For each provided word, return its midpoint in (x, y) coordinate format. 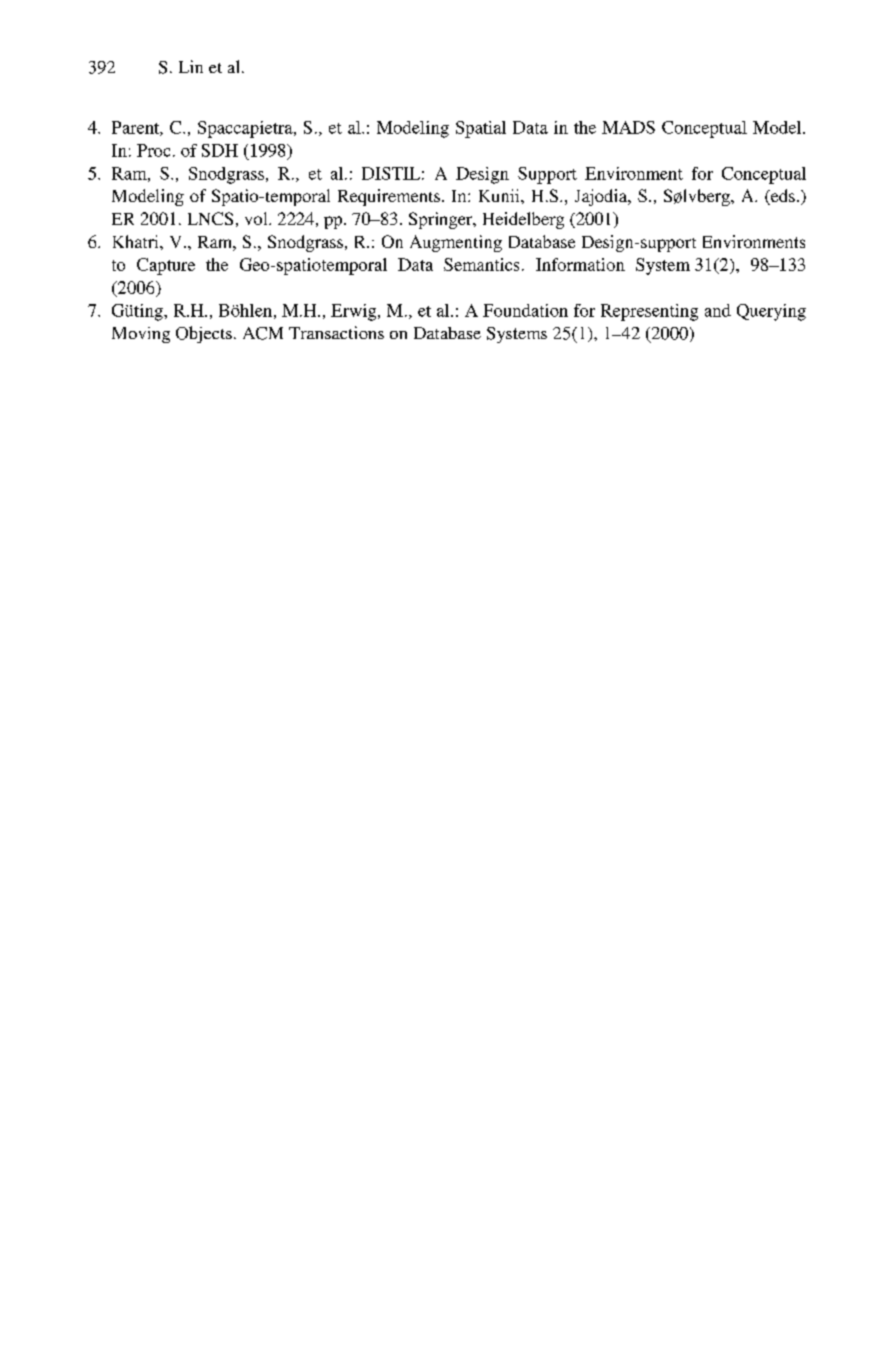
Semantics (481, 264)
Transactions (336, 332)
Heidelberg (523, 220)
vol (257, 218)
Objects (204, 334)
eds (782, 197)
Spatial (481, 129)
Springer (442, 220)
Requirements (389, 197)
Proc (153, 150)
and (718, 310)
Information (580, 264)
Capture (166, 266)
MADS (628, 127)
